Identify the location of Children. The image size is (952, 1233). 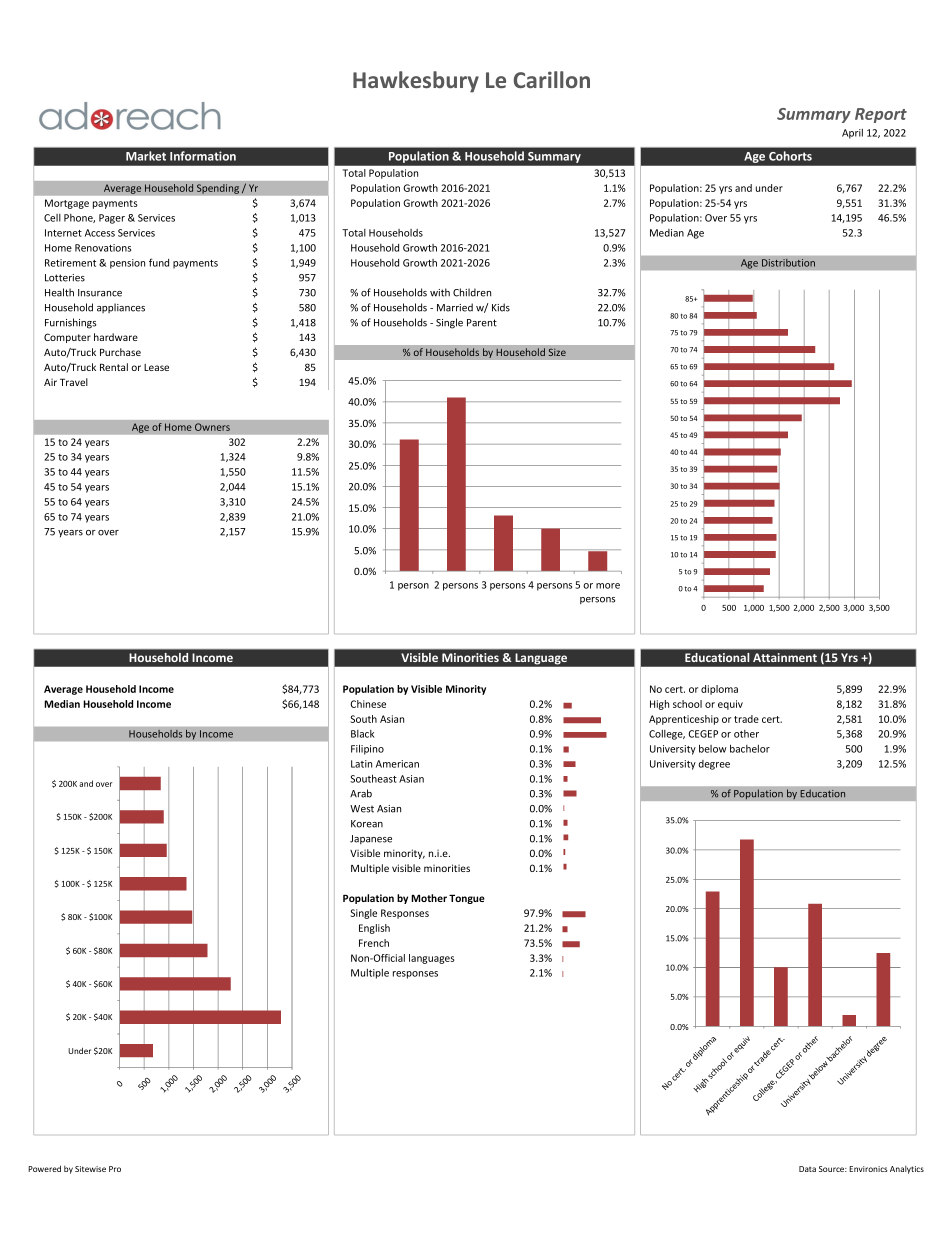
(472, 292).
